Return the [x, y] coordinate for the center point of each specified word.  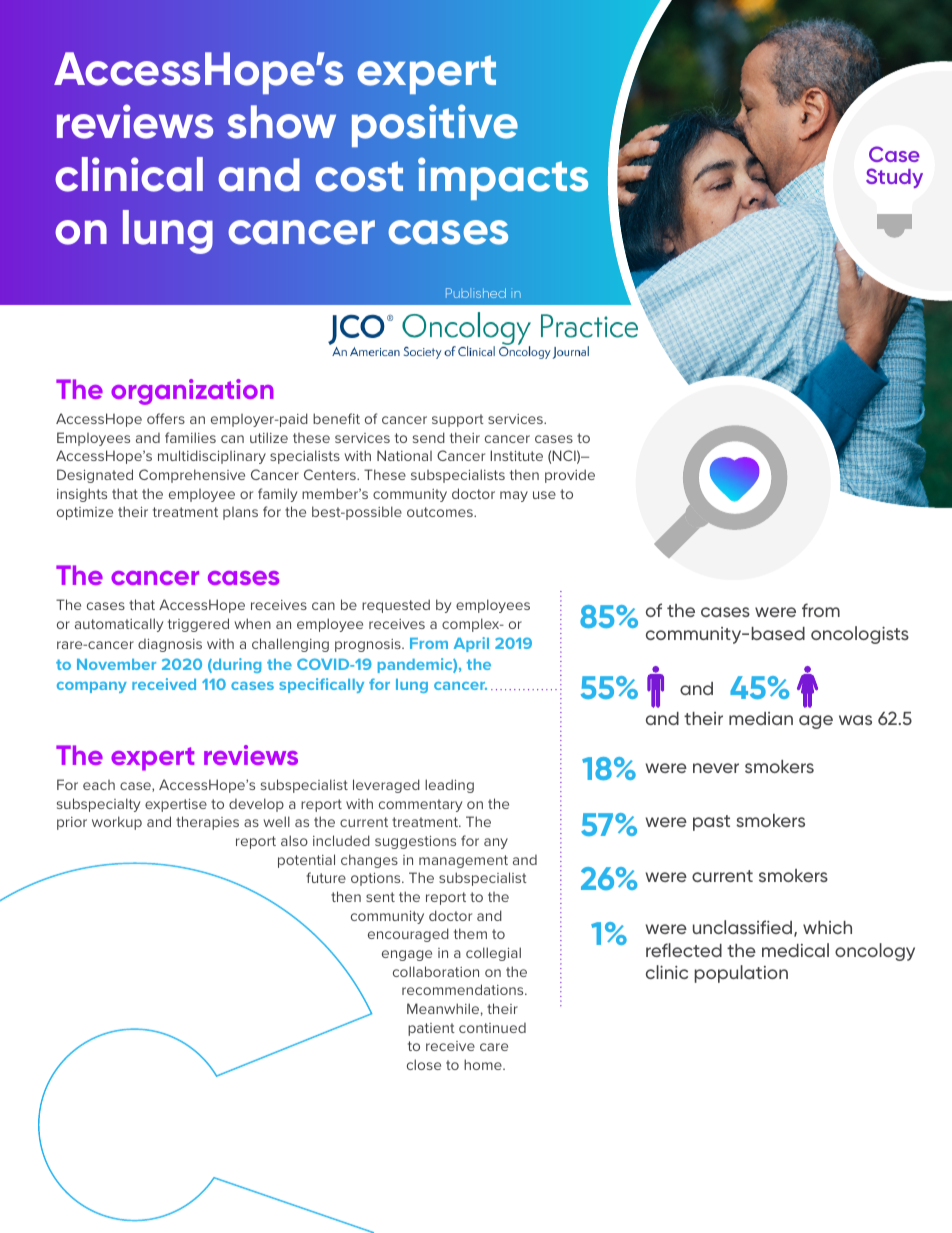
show [281, 122]
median [761, 718]
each [99, 785]
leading [449, 786]
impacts [503, 178]
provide [570, 476]
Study [894, 178]
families [190, 437]
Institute [516, 455]
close [424, 1064]
